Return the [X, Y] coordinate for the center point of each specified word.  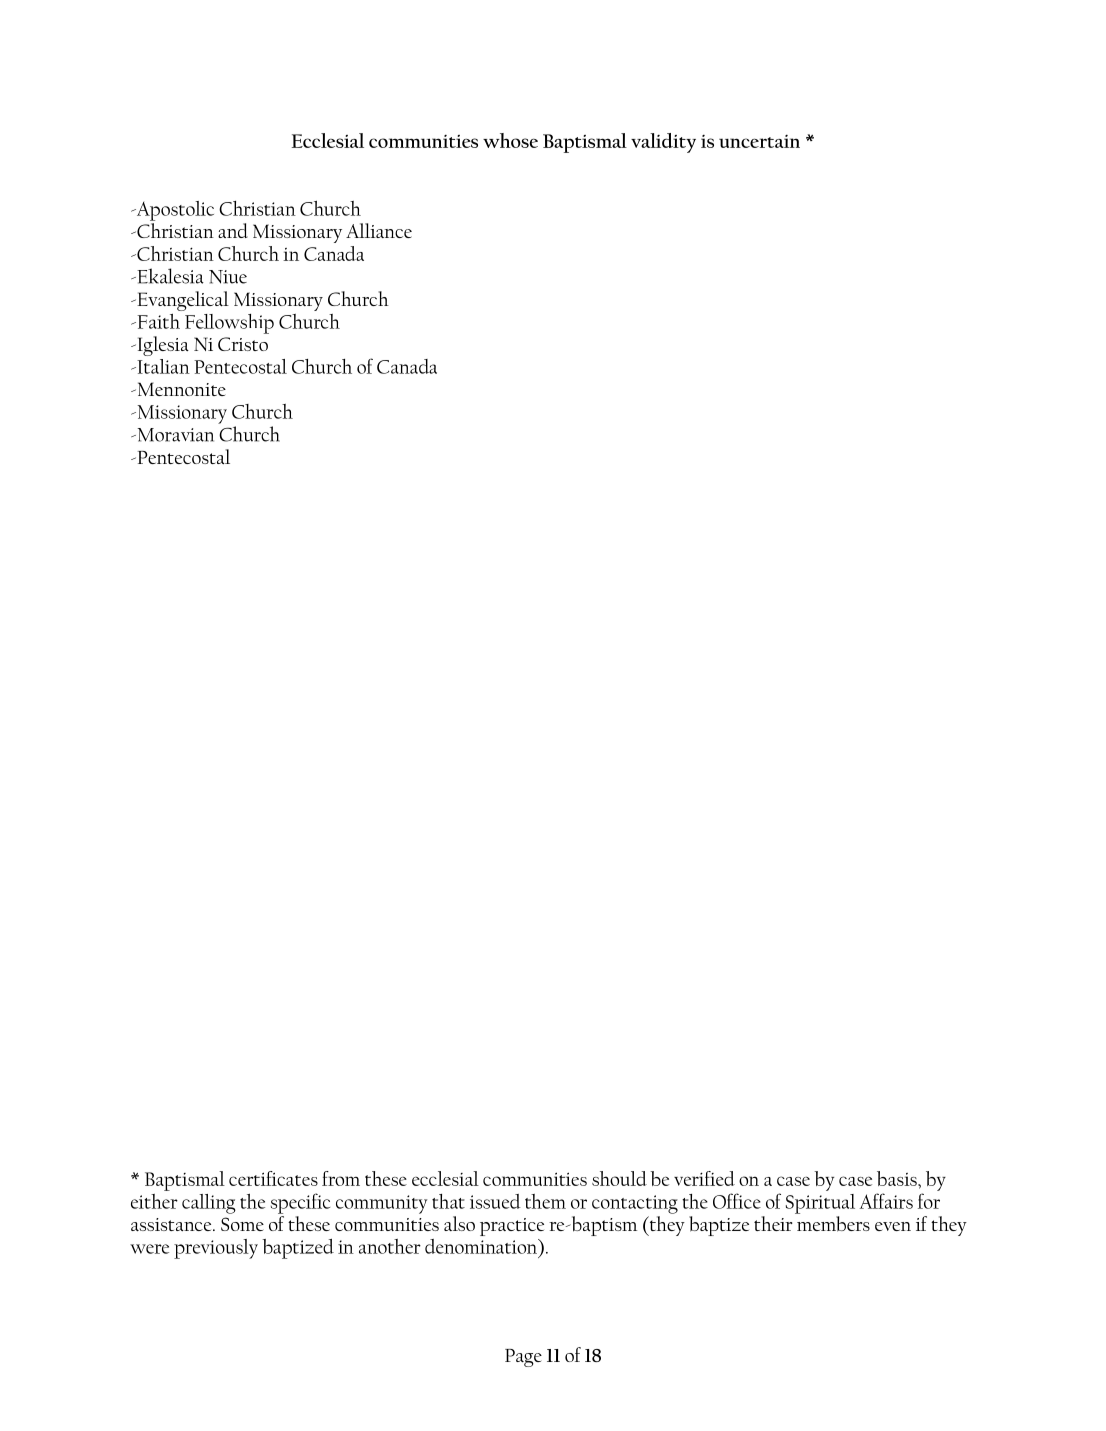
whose [510, 140]
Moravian [174, 435]
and [233, 230]
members [833, 1224]
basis [898, 1178]
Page [523, 1358]
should [619, 1178]
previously [216, 1249]
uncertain [759, 141]
